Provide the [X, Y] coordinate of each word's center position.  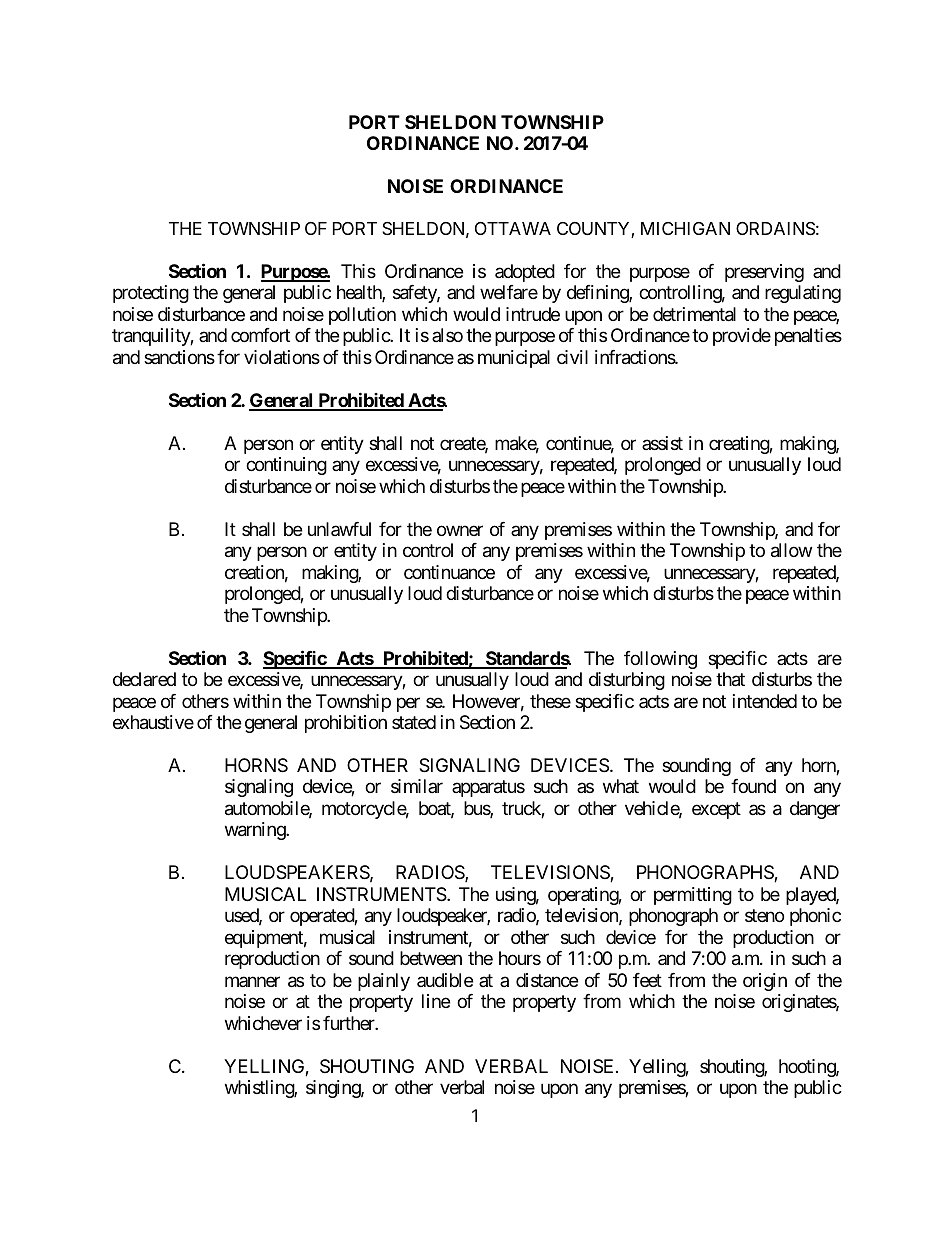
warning [256, 831]
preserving [764, 273]
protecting [151, 294]
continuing [286, 466]
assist [662, 443]
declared [144, 679]
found [753, 786]
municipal [514, 359]
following [660, 660]
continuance [449, 572]
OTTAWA [513, 228]
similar [417, 786]
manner [252, 981]
